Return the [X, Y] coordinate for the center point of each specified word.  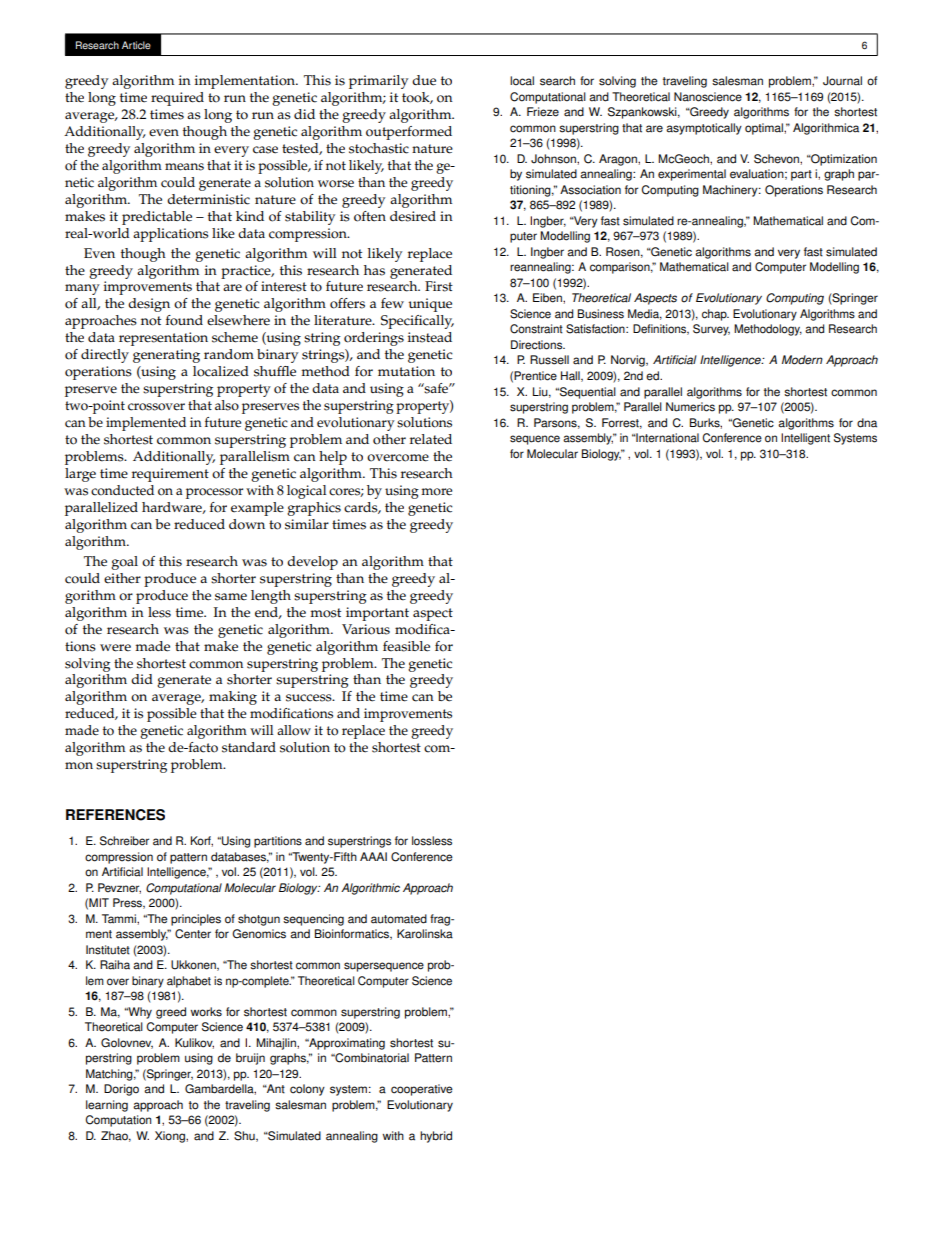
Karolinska [425, 934]
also [227, 405]
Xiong [171, 1137]
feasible [406, 646]
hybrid [436, 1137]
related [431, 439]
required [177, 99]
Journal [842, 81]
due [424, 80]
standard [249, 747]
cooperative [422, 1090]
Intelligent [805, 439]
